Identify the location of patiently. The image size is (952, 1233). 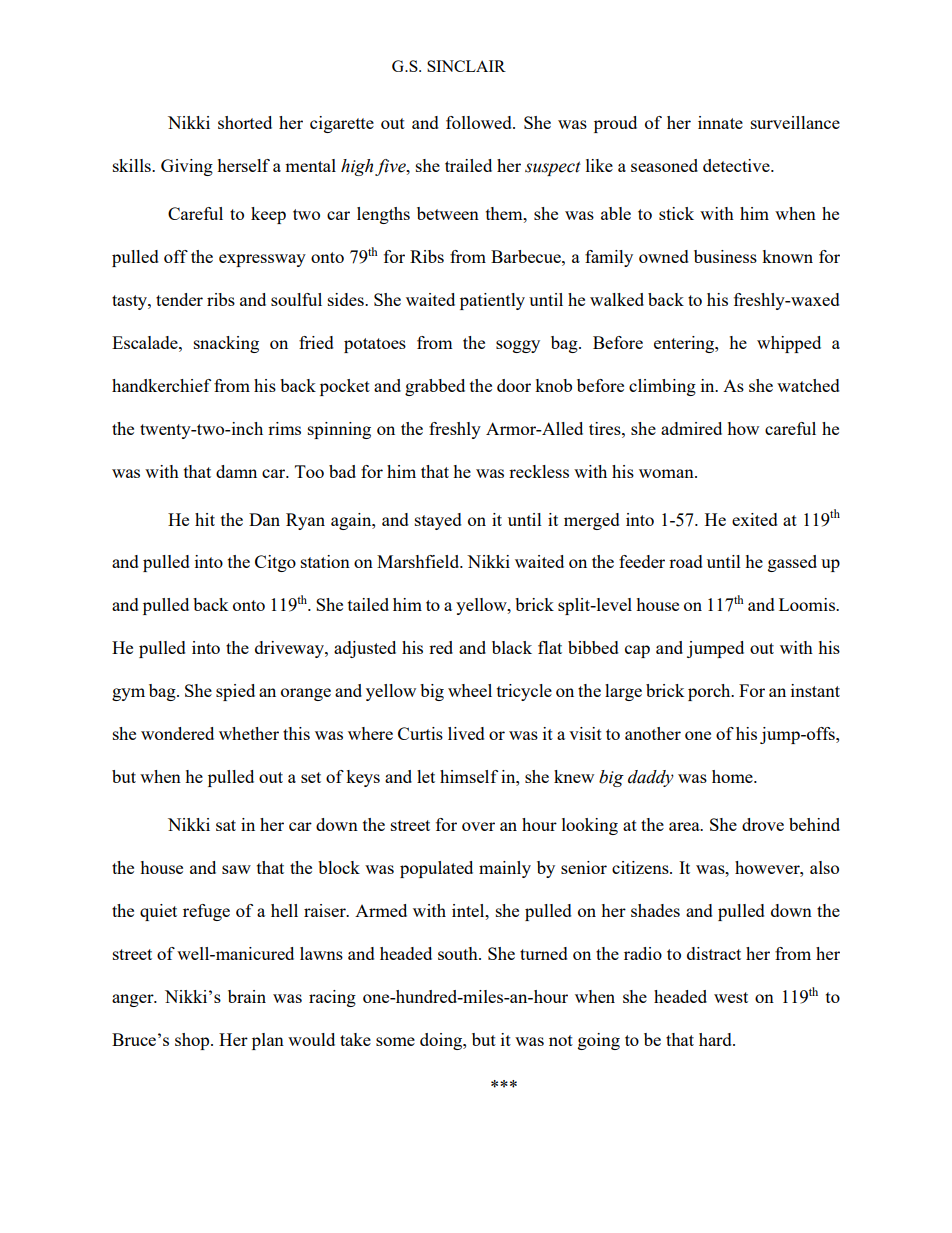
(492, 301).
